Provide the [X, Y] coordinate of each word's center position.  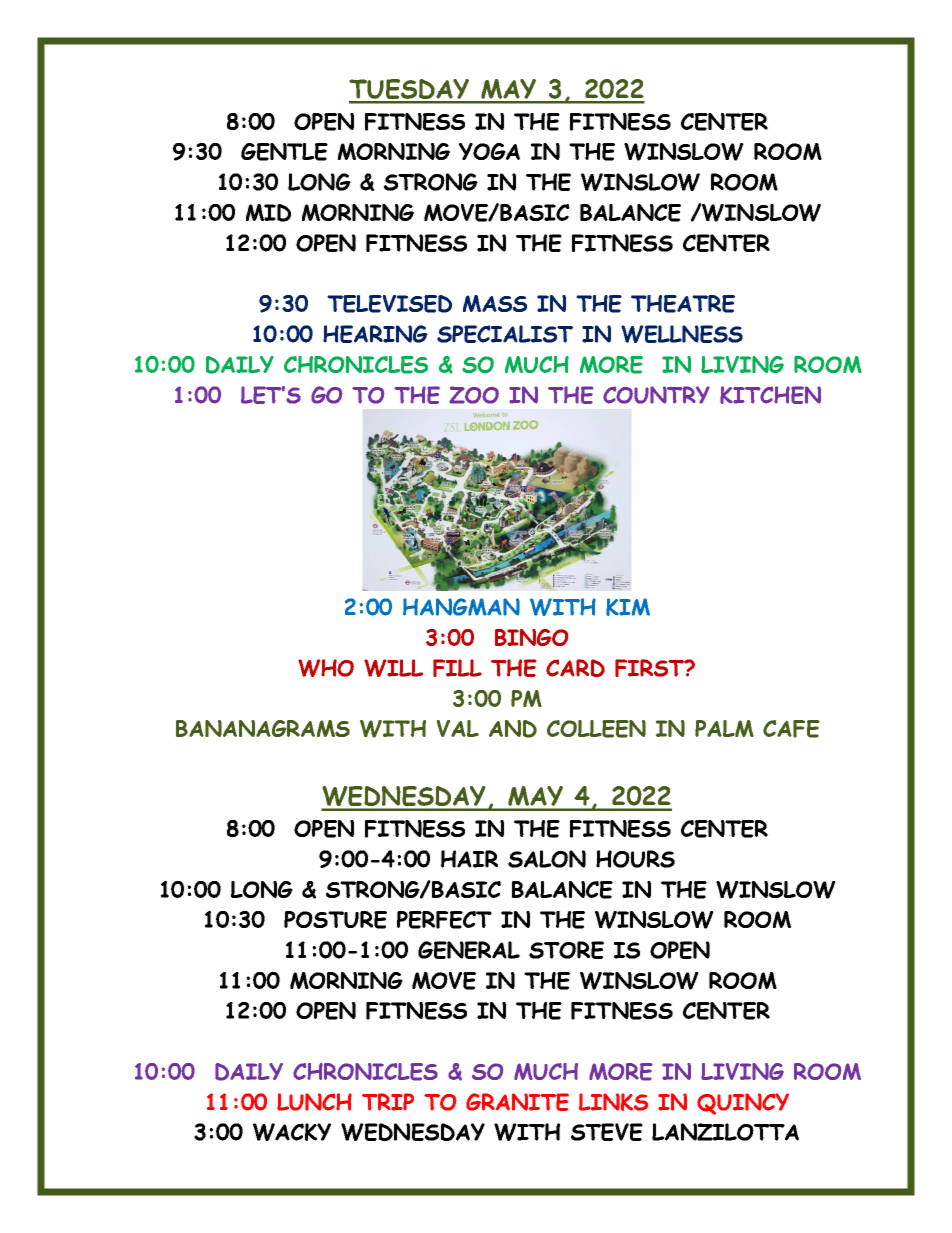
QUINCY [743, 1104]
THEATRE [683, 304]
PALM [724, 728]
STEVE [607, 1132]
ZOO [474, 395]
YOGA [489, 151]
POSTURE [335, 920]
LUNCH [314, 1102]
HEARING [375, 334]
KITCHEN [770, 395]
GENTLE [284, 152]
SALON [547, 859]
